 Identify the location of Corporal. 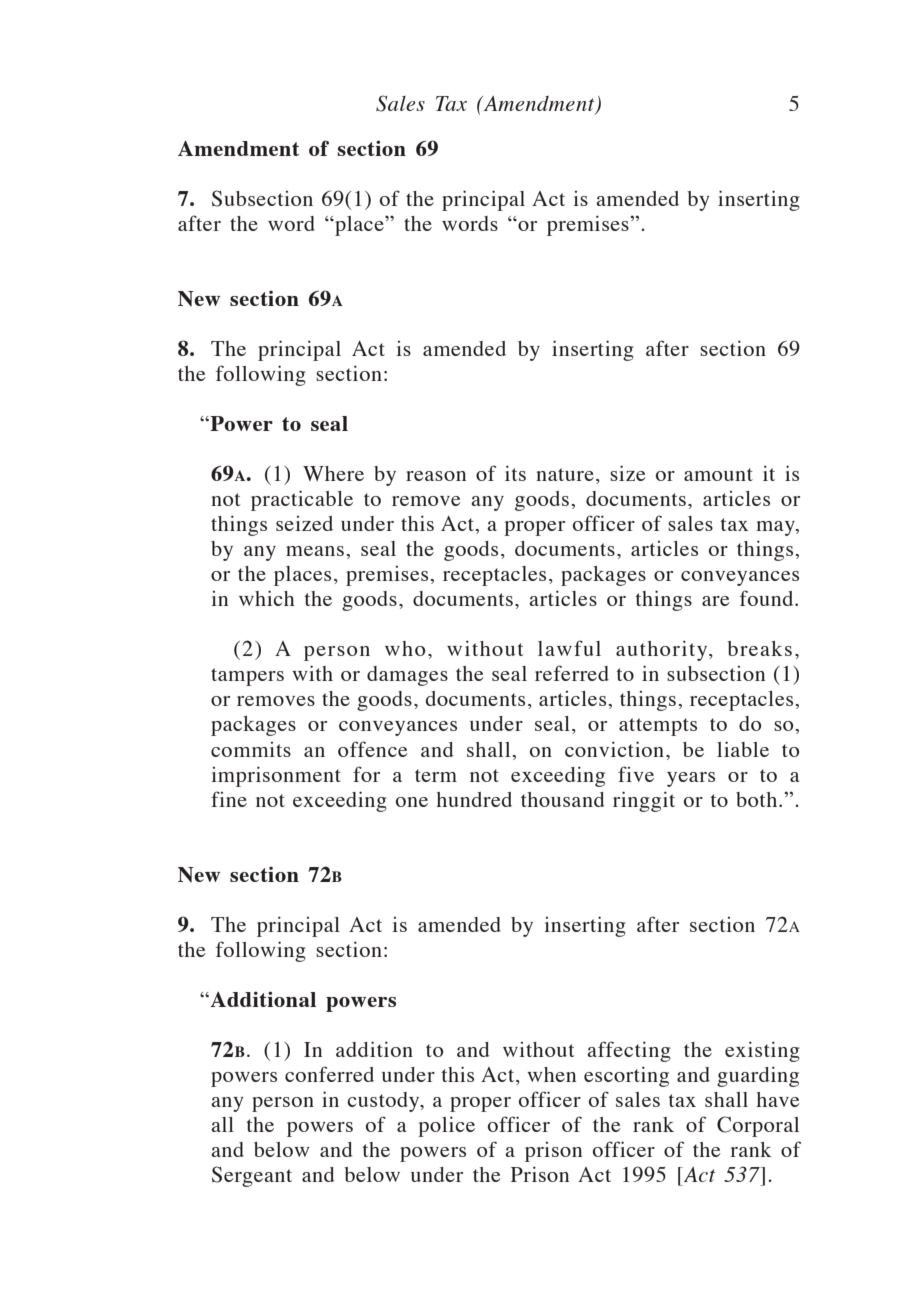
(758, 1126).
